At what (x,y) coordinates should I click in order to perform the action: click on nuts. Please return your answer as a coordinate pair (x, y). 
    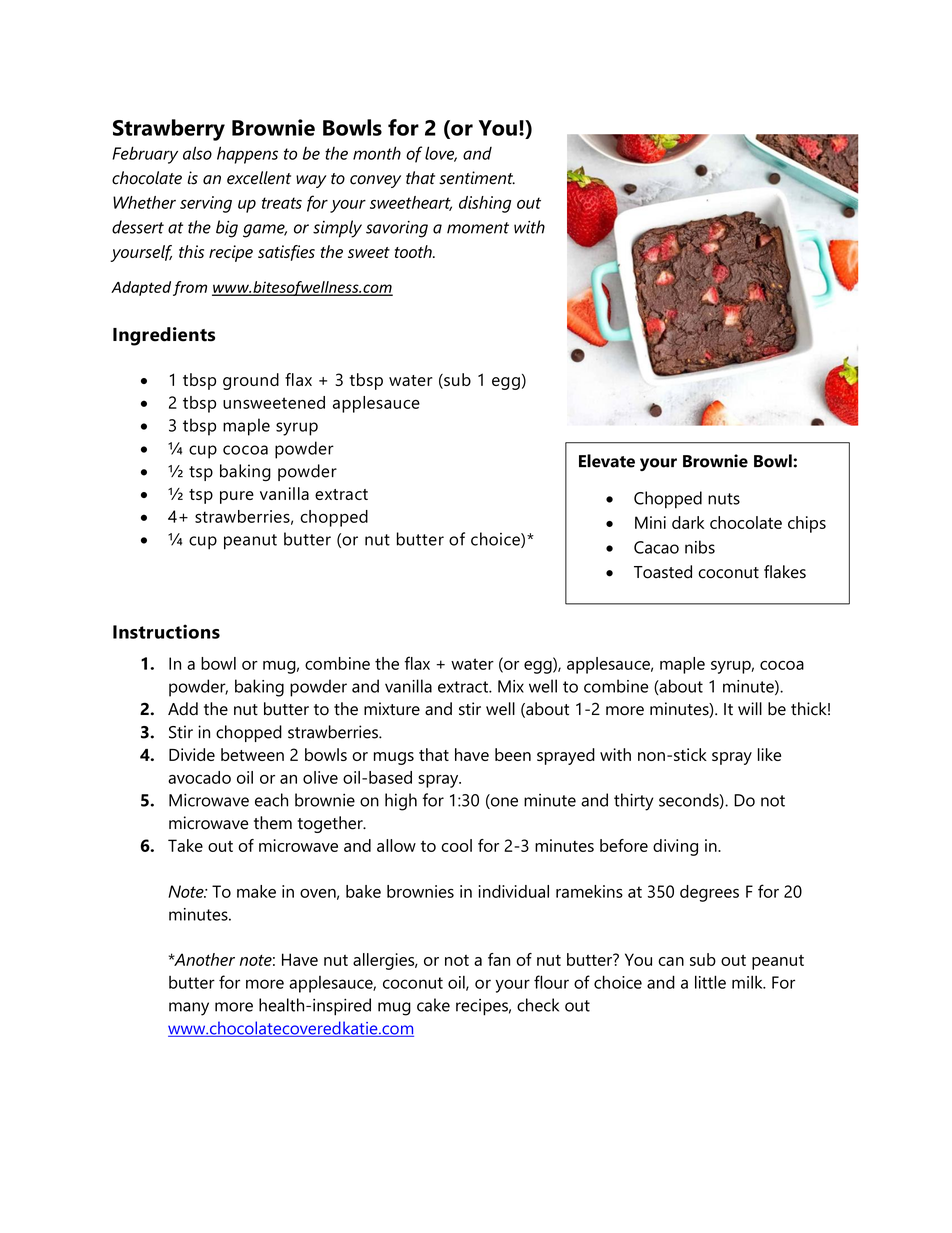
    Looking at the image, I should click on (724, 499).
